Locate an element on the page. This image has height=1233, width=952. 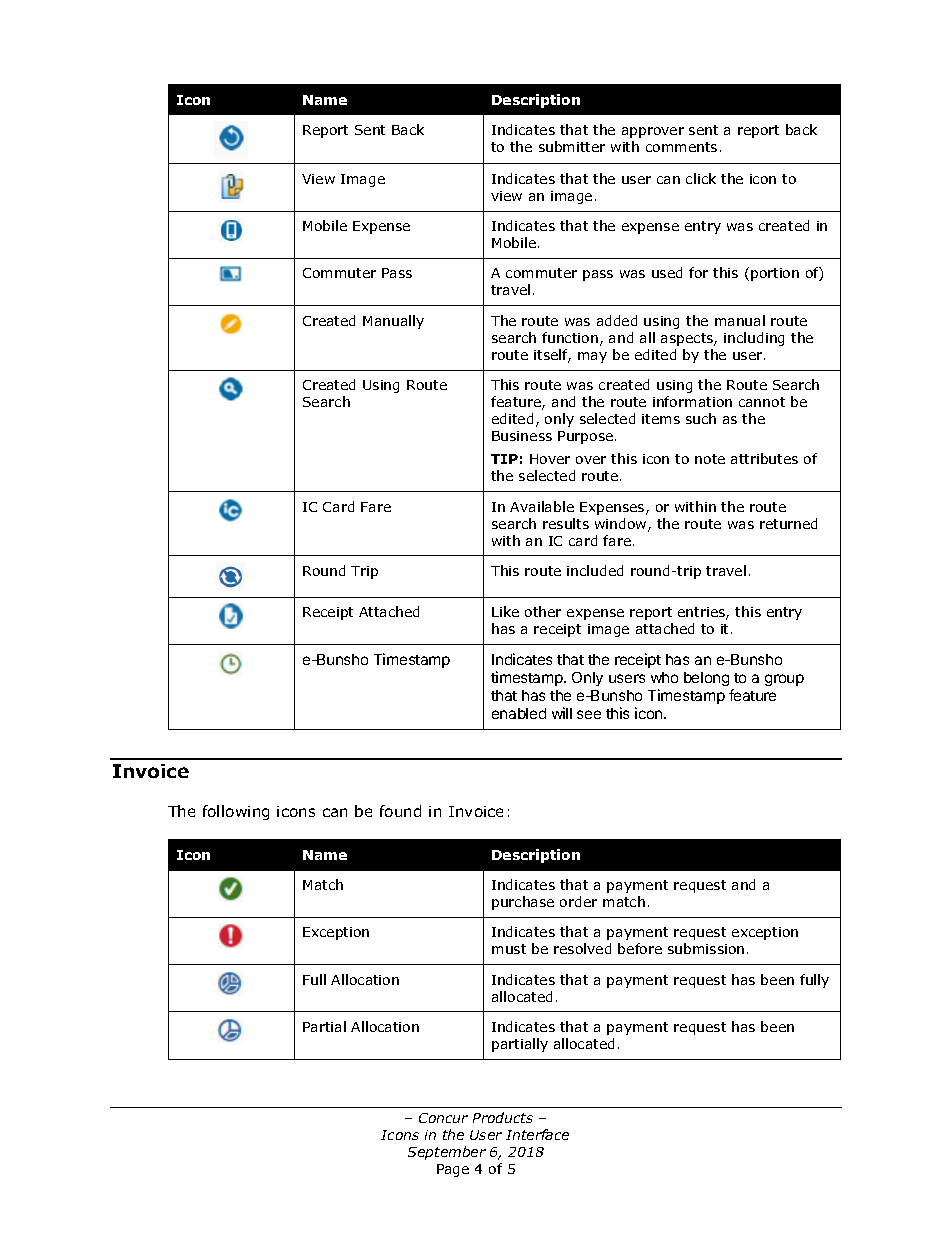
Concur is located at coordinates (443, 1118).
